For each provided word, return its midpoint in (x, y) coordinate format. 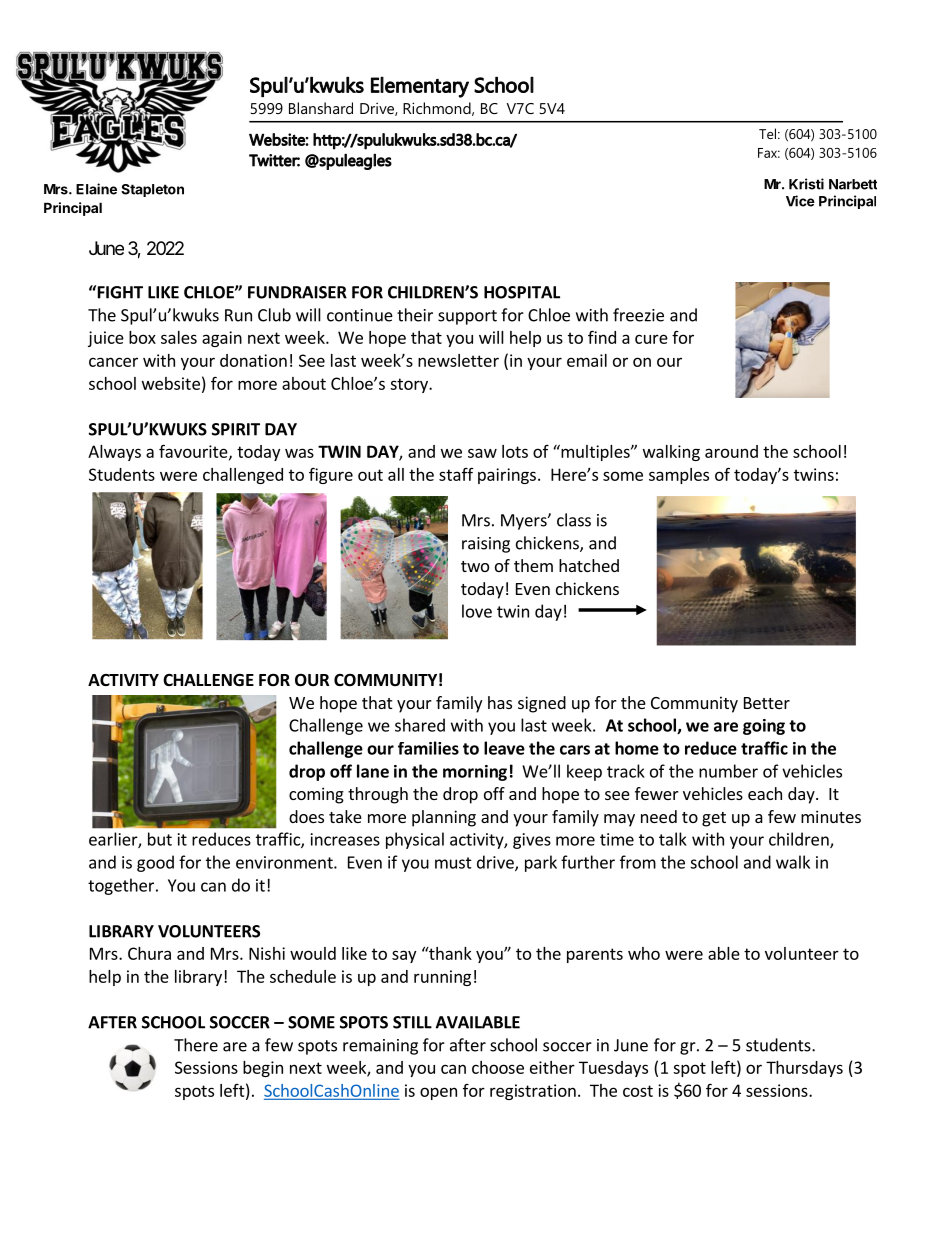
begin (263, 1069)
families (428, 748)
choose (498, 1067)
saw (482, 453)
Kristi (806, 184)
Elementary (420, 87)
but (160, 839)
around (731, 451)
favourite (194, 452)
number (728, 771)
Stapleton (152, 190)
